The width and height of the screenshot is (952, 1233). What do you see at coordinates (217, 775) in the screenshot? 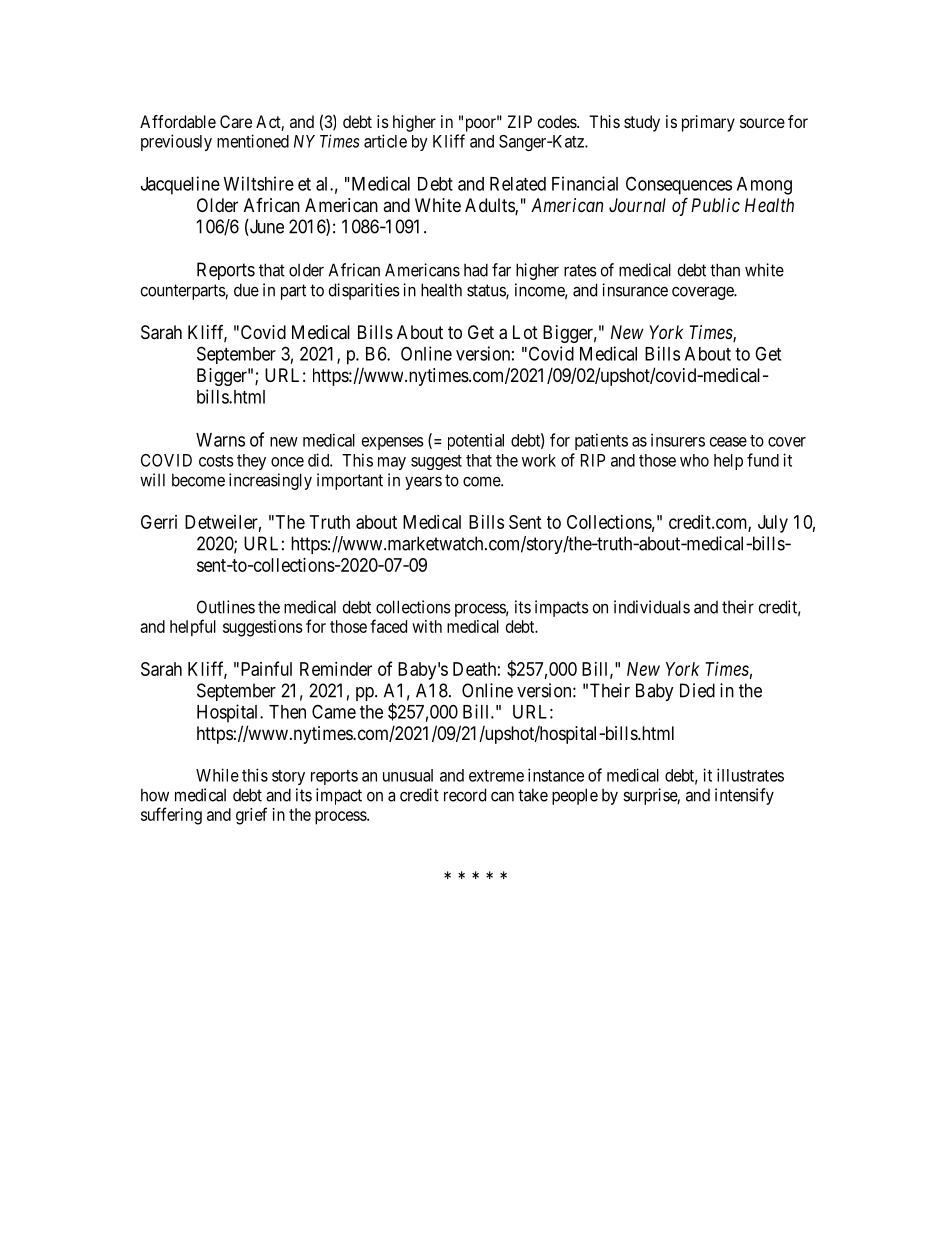
I see `While` at bounding box center [217, 775].
